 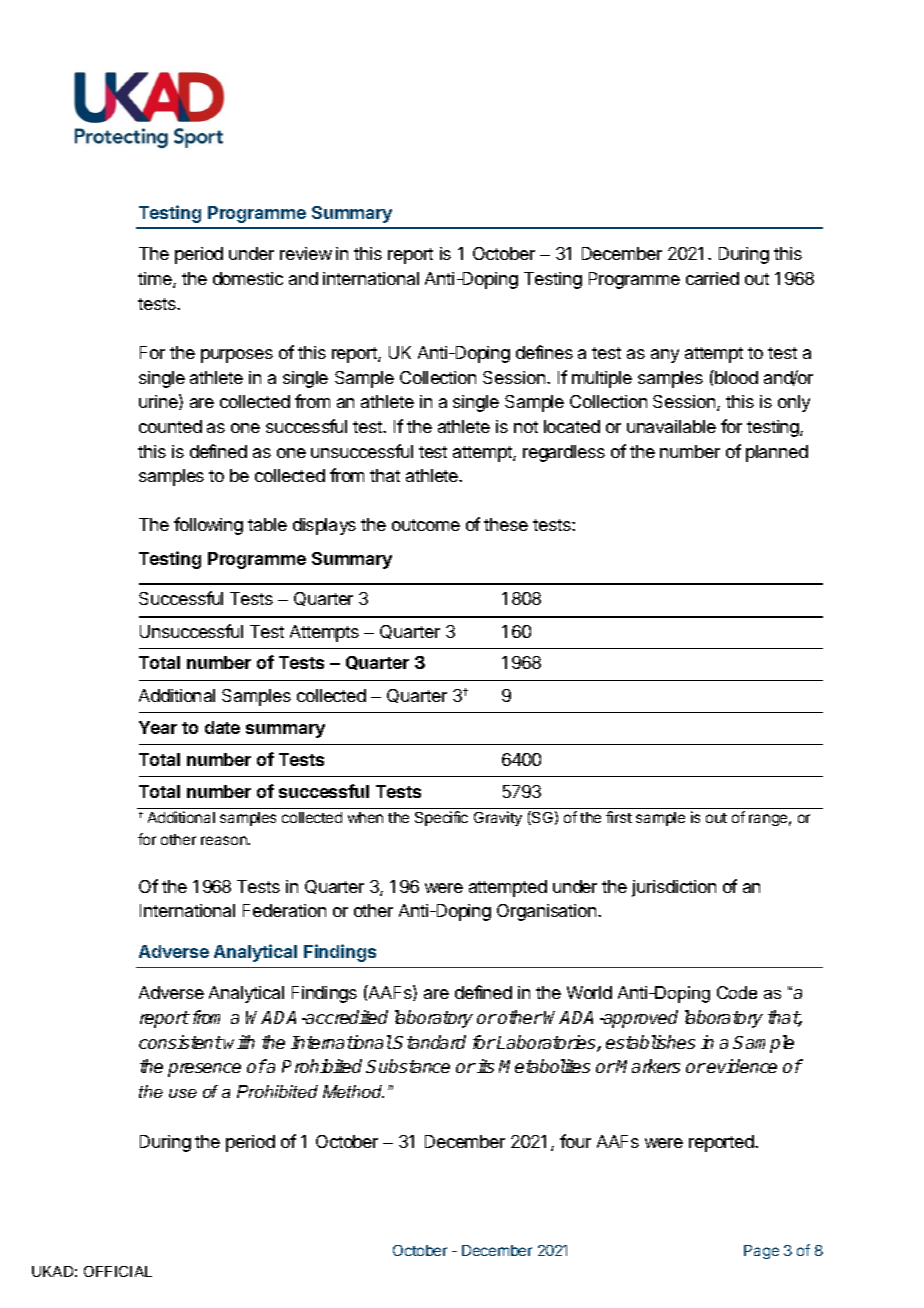 I want to click on following, so click(x=208, y=526).
